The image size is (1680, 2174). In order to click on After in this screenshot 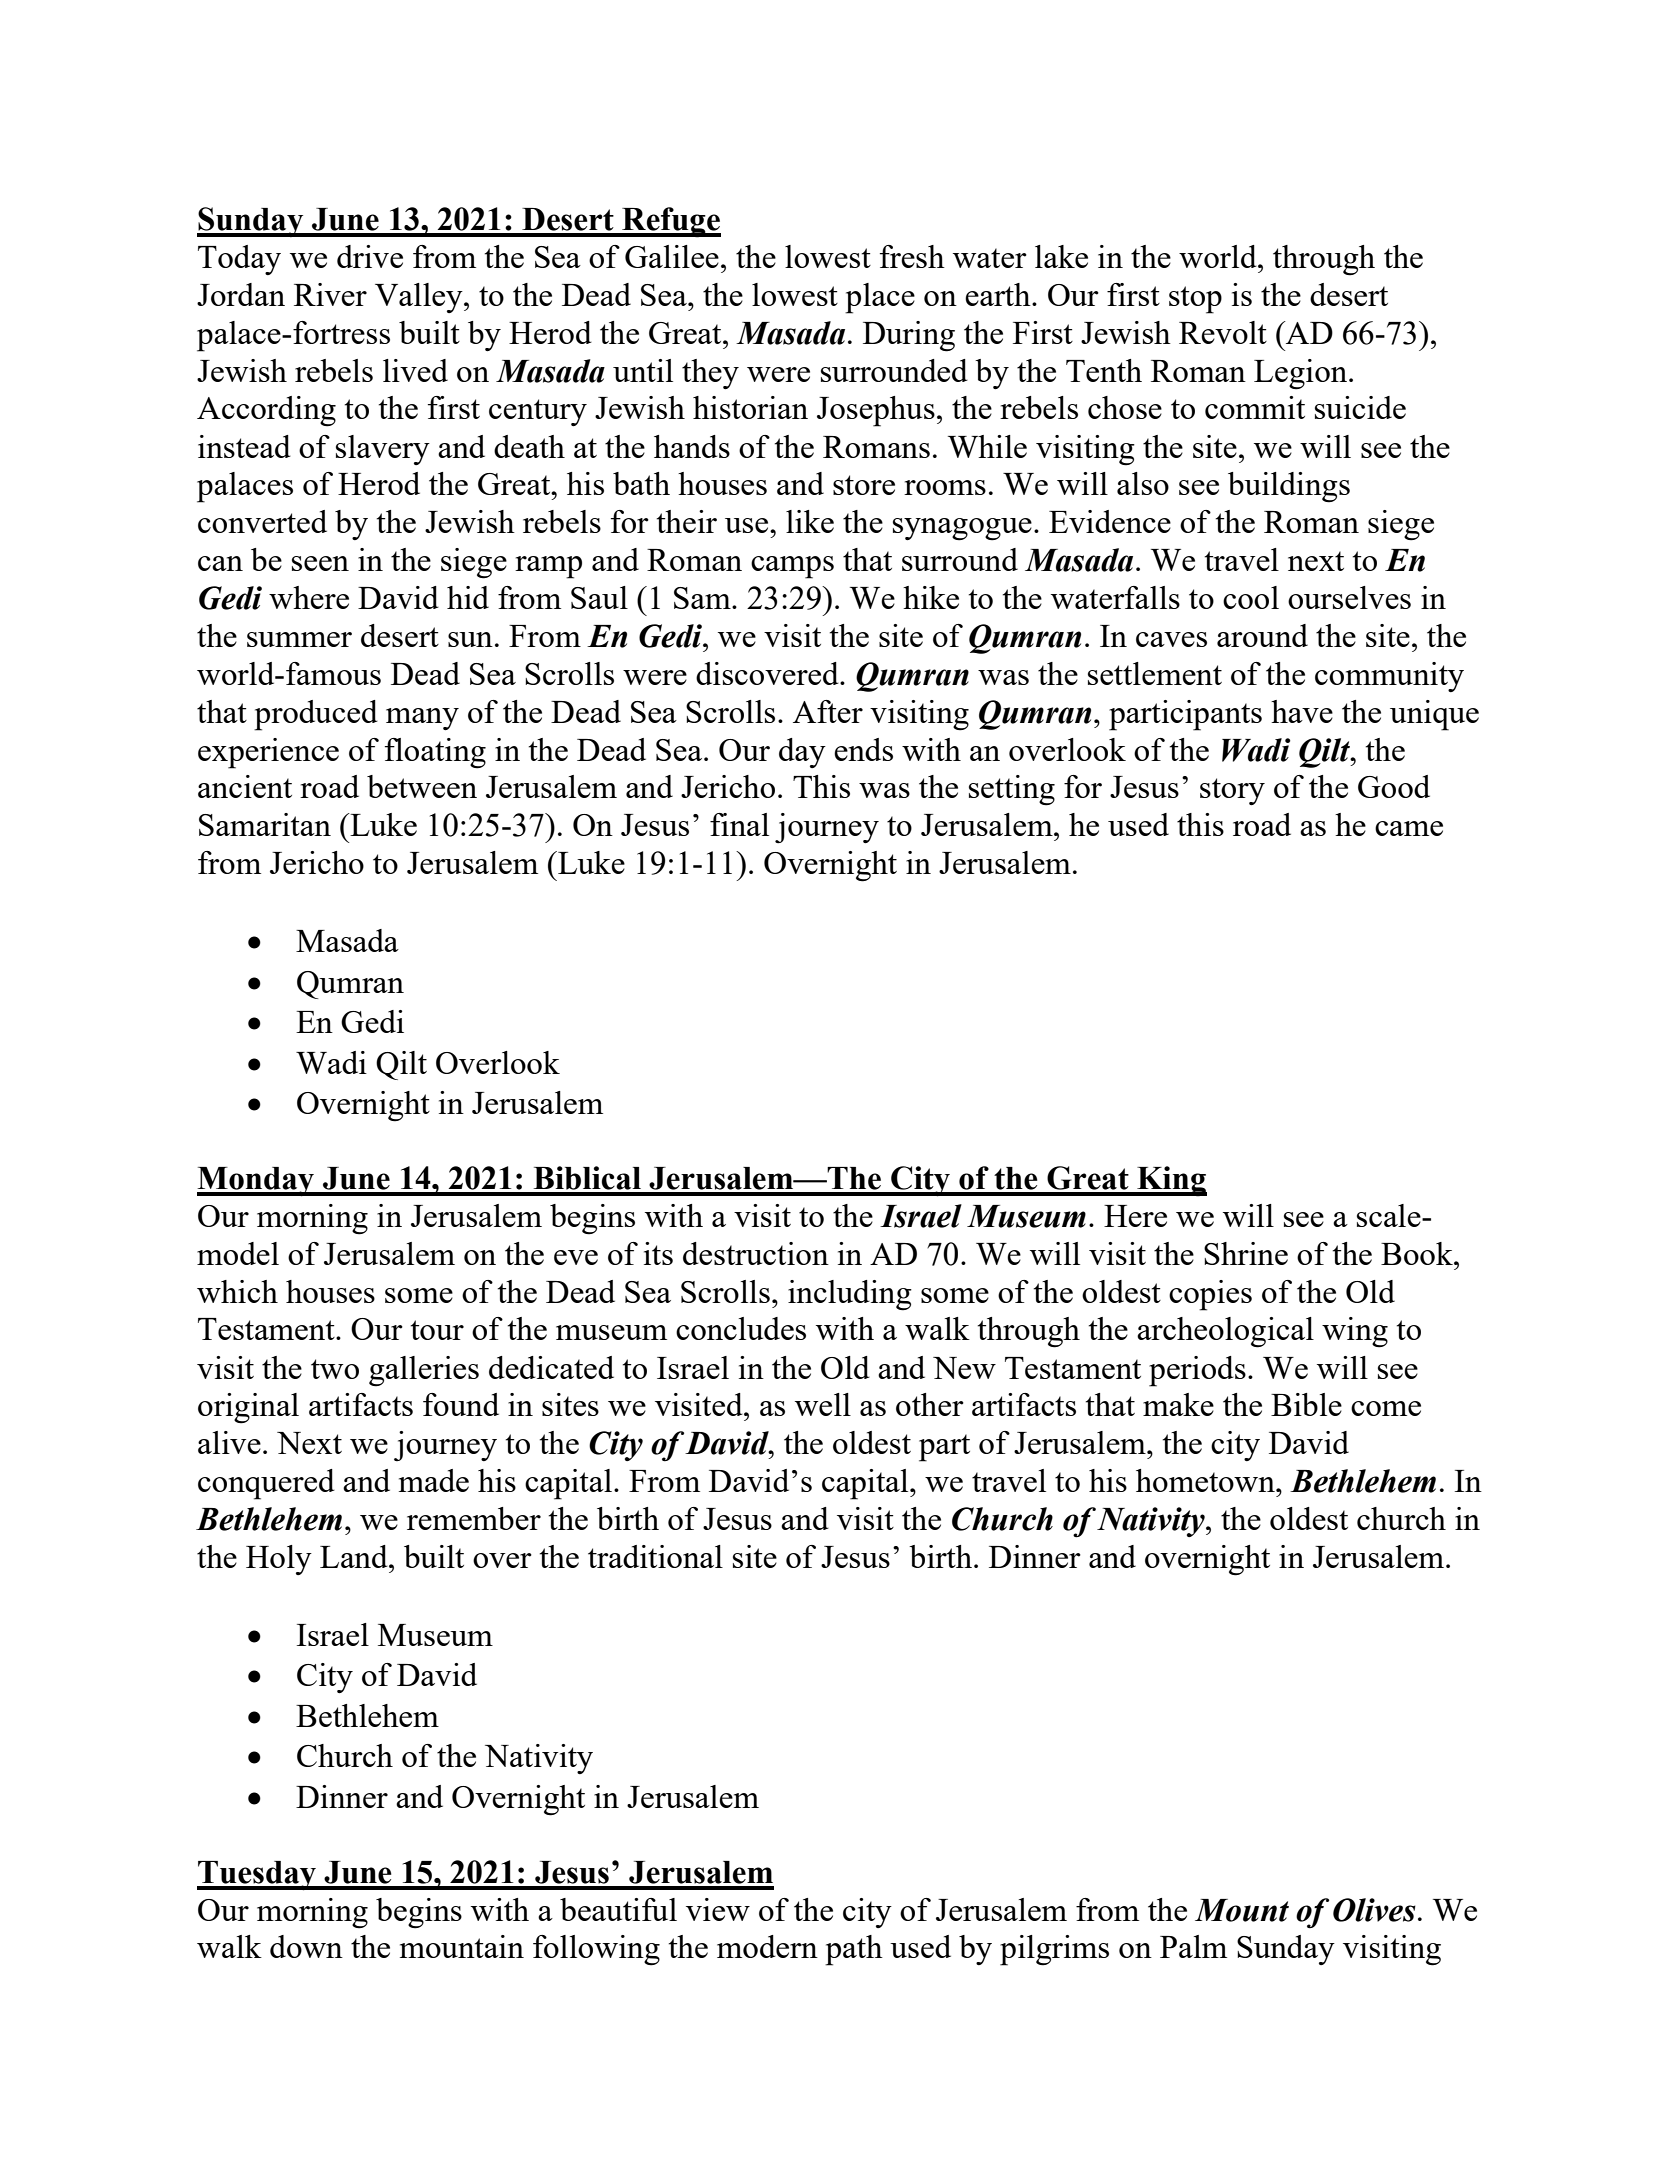, I will do `click(828, 711)`.
